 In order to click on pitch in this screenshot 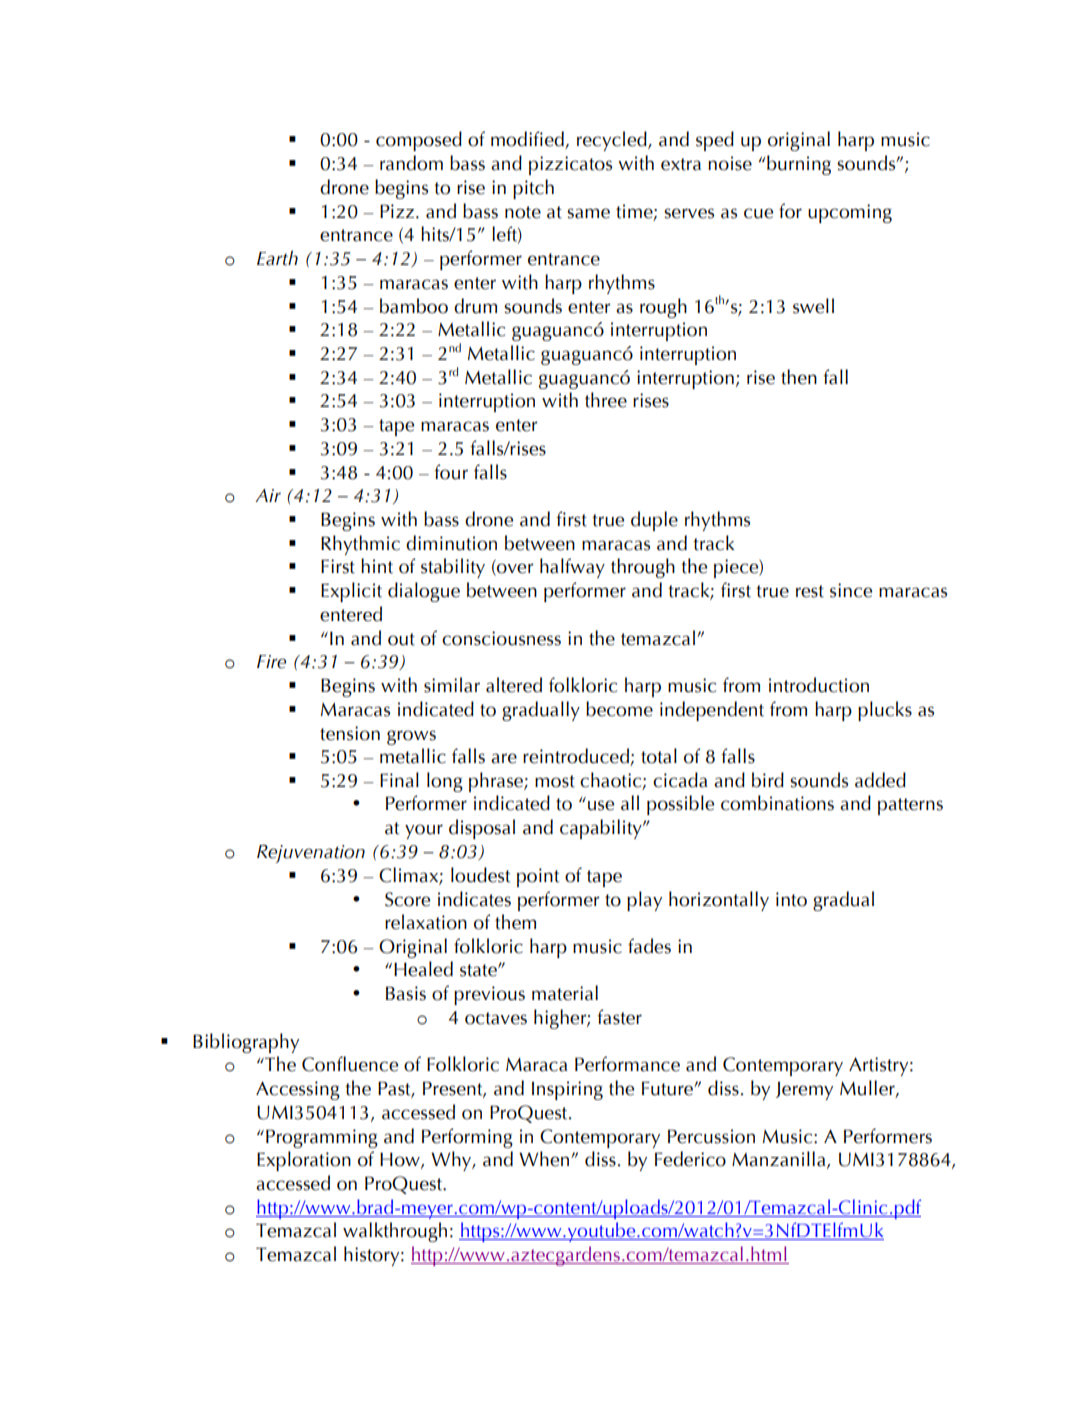, I will do `click(533, 189)`.
